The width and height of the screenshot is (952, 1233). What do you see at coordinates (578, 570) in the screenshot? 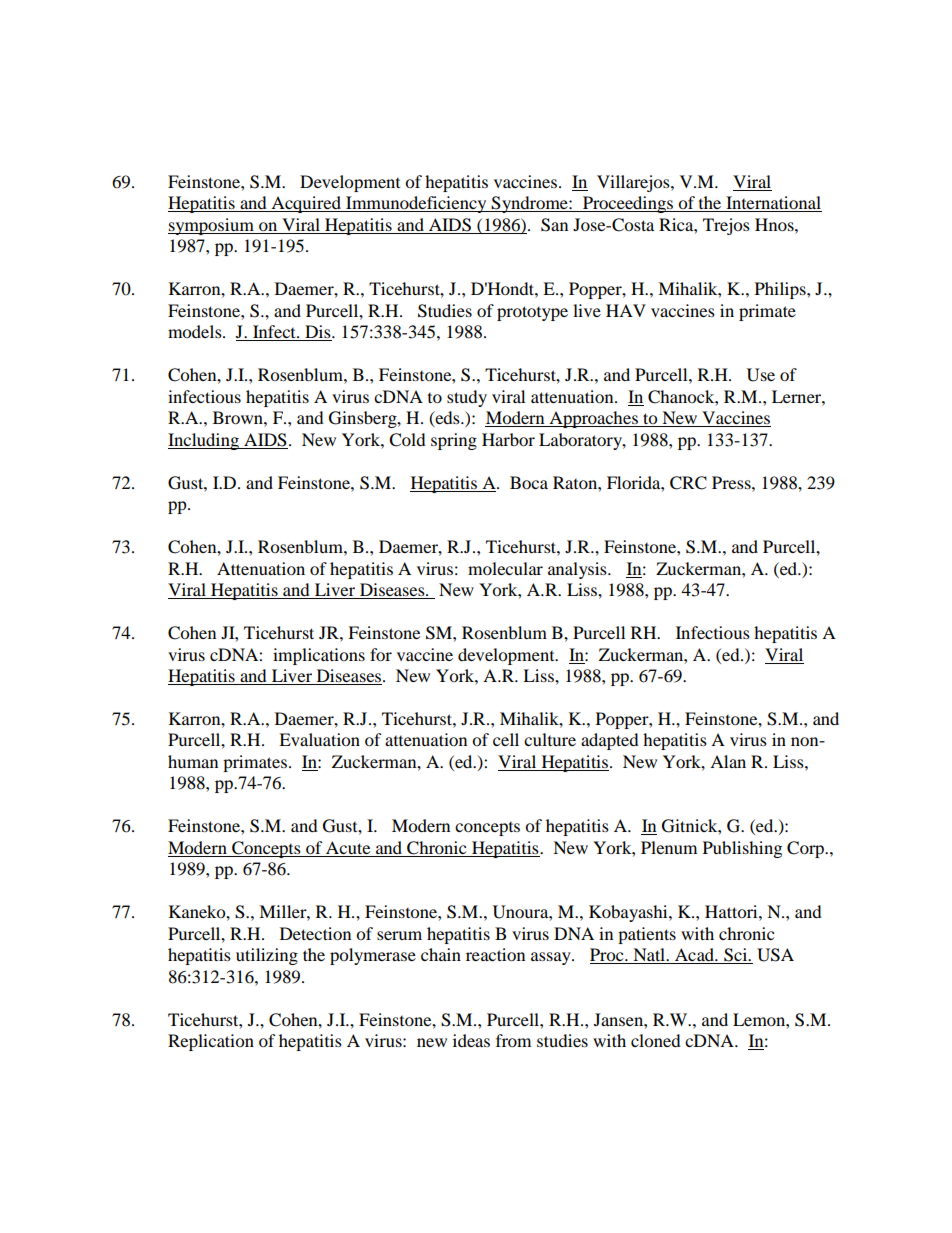
I see `analysis` at bounding box center [578, 570].
